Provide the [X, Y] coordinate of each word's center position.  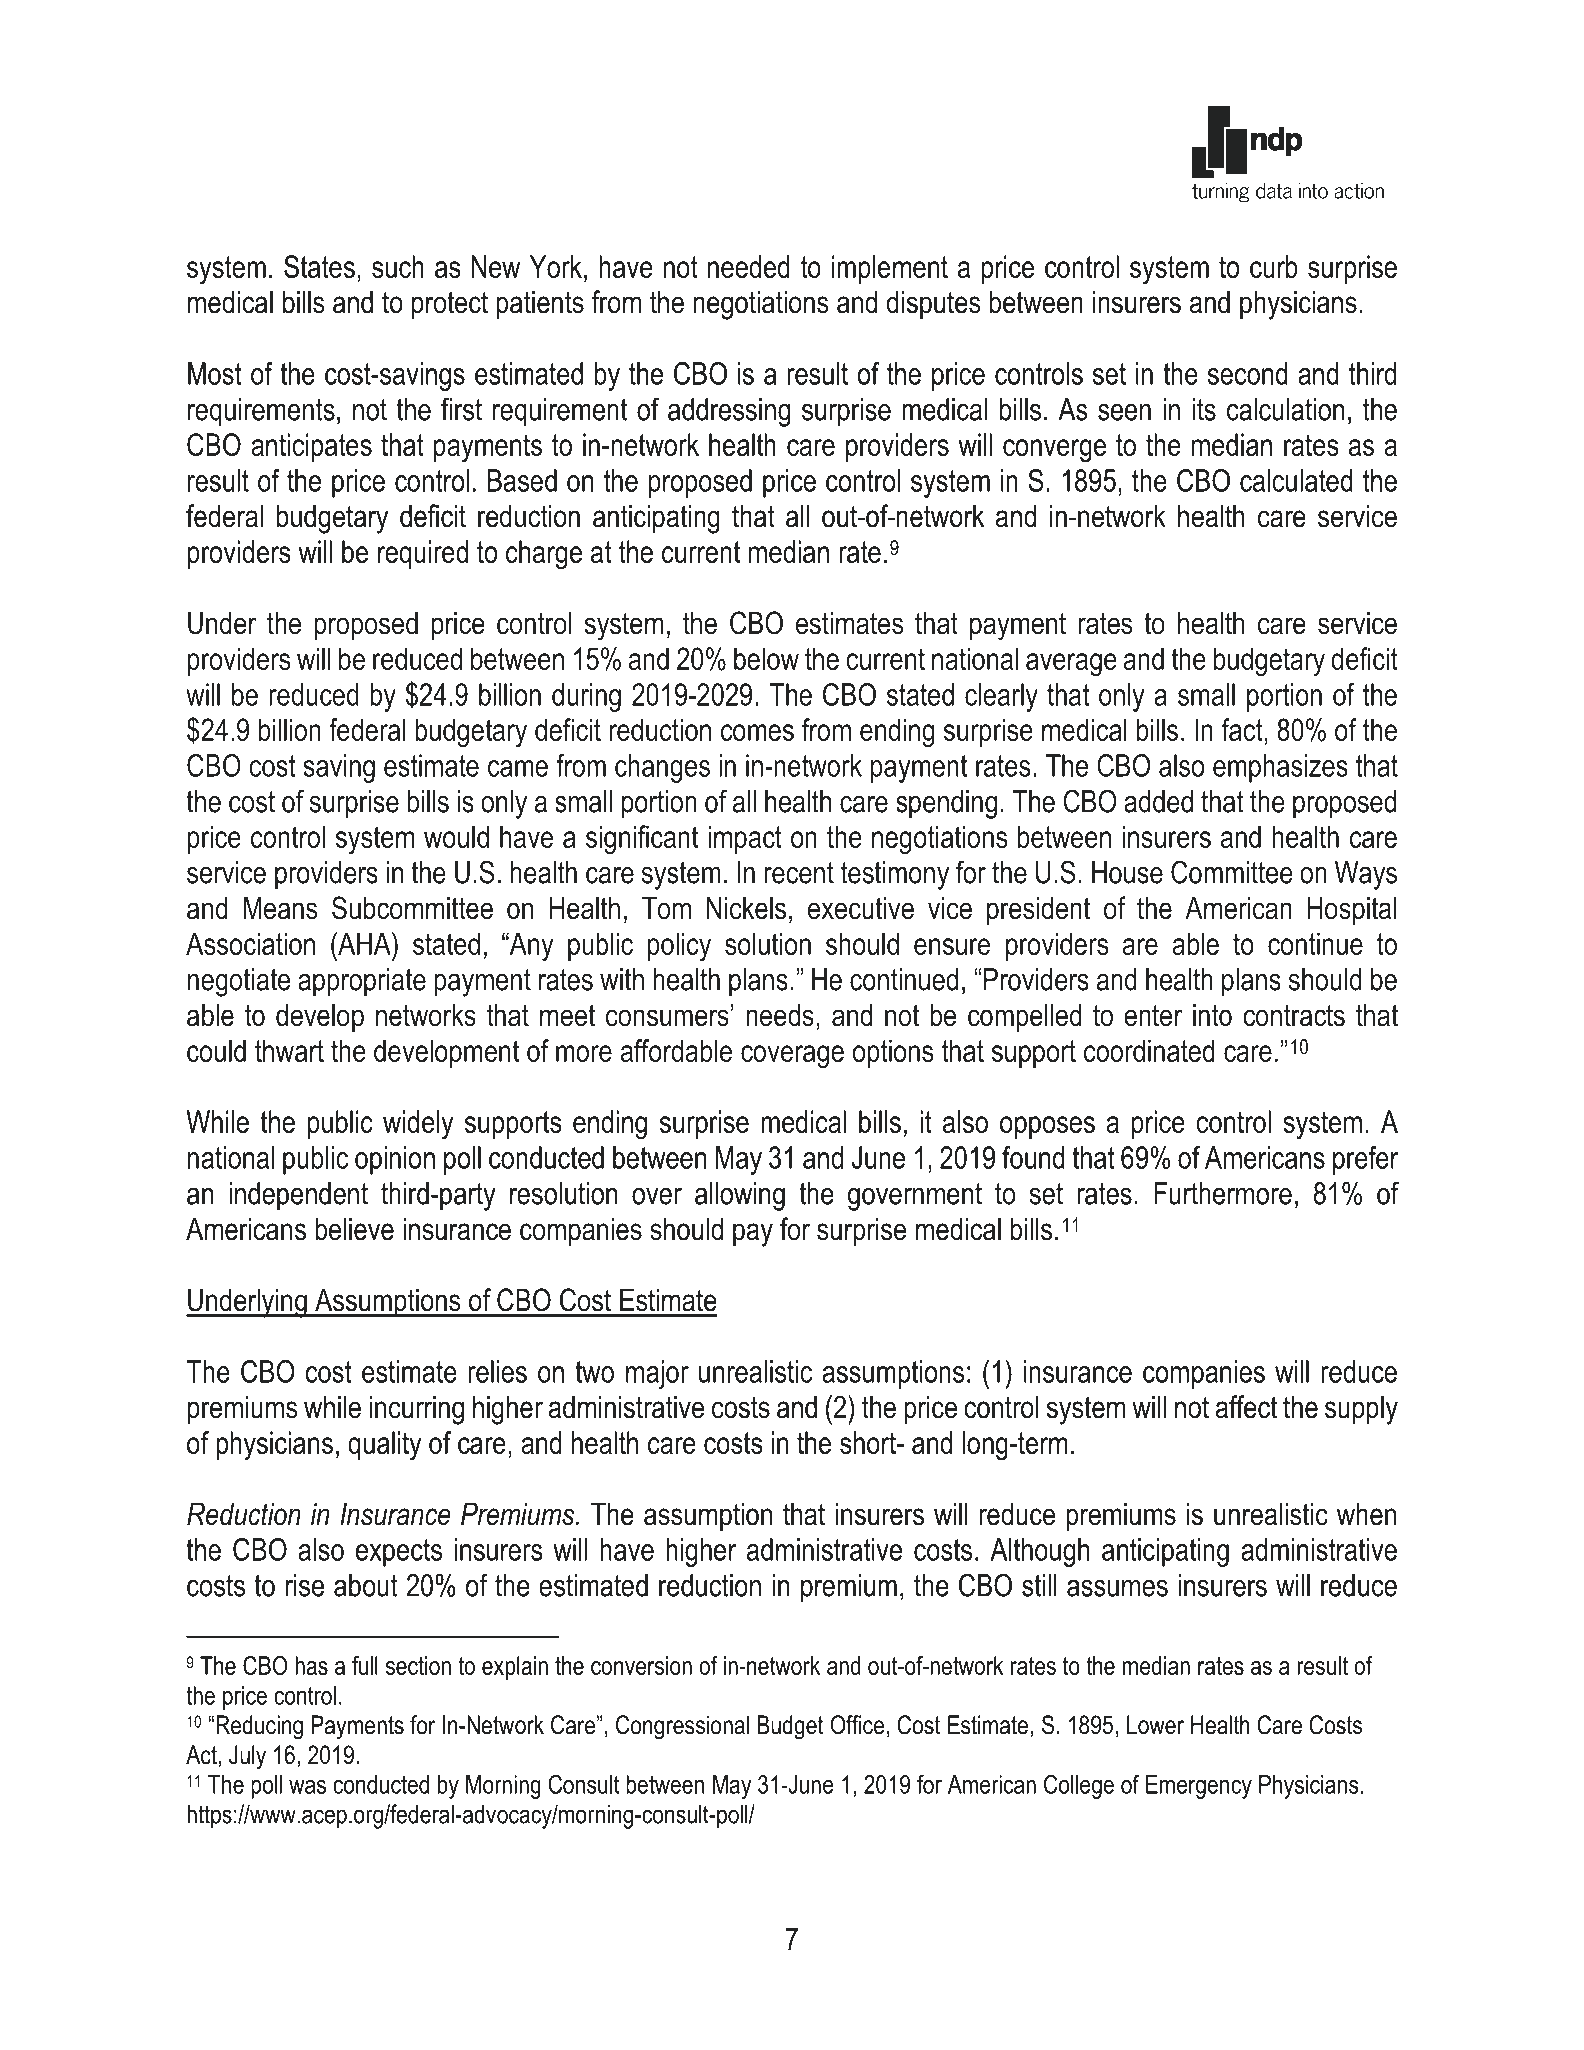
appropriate [362, 982]
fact [1242, 729]
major [657, 1374]
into [1212, 1015]
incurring [416, 1410]
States [319, 266]
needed [749, 266]
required [423, 554]
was [307, 1787]
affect [1246, 1407]
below [766, 658]
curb [1274, 266]
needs [780, 1015]
